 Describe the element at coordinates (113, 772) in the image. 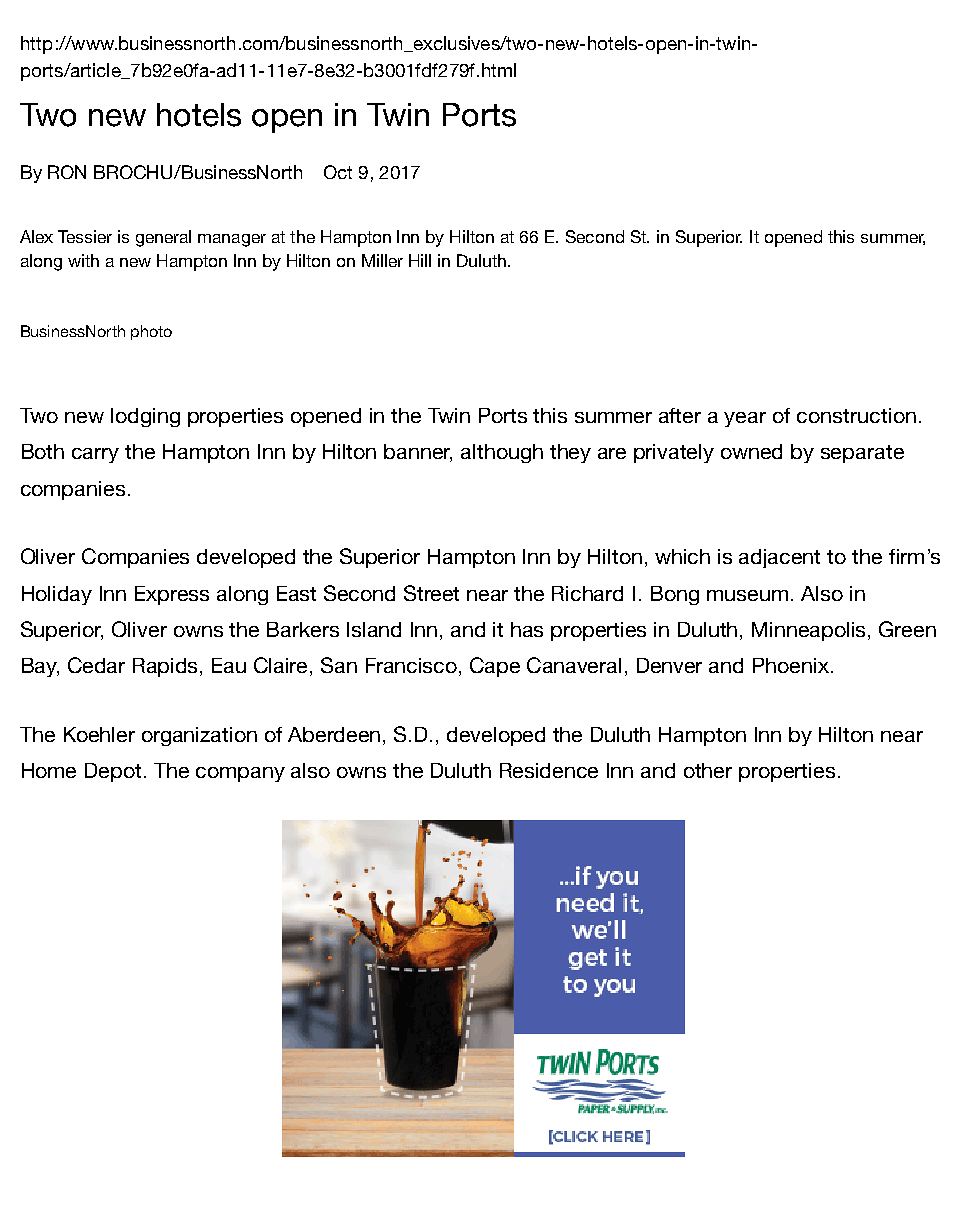

I see `Depot` at that location.
